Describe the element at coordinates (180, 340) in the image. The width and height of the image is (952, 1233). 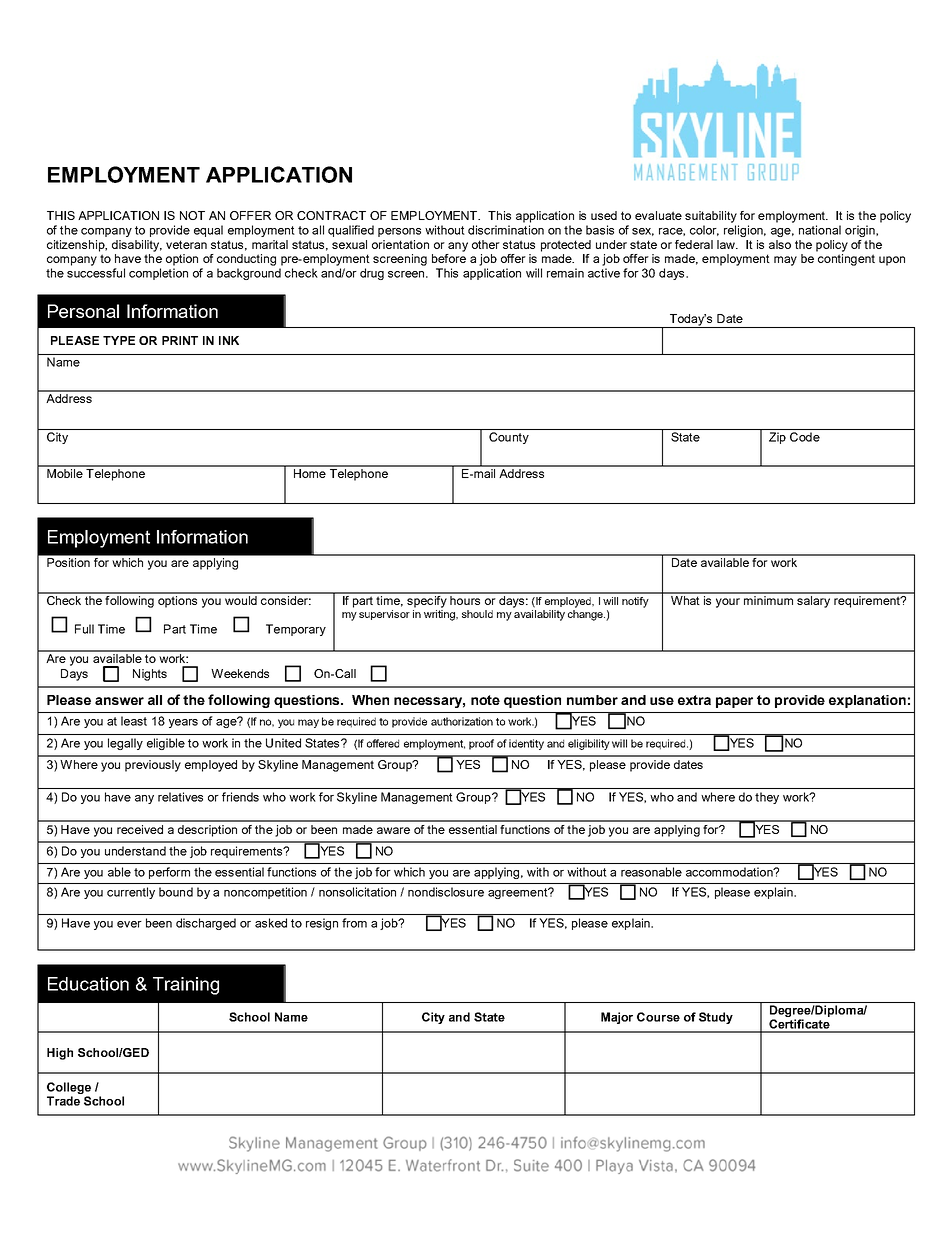
I see `PRINT` at that location.
